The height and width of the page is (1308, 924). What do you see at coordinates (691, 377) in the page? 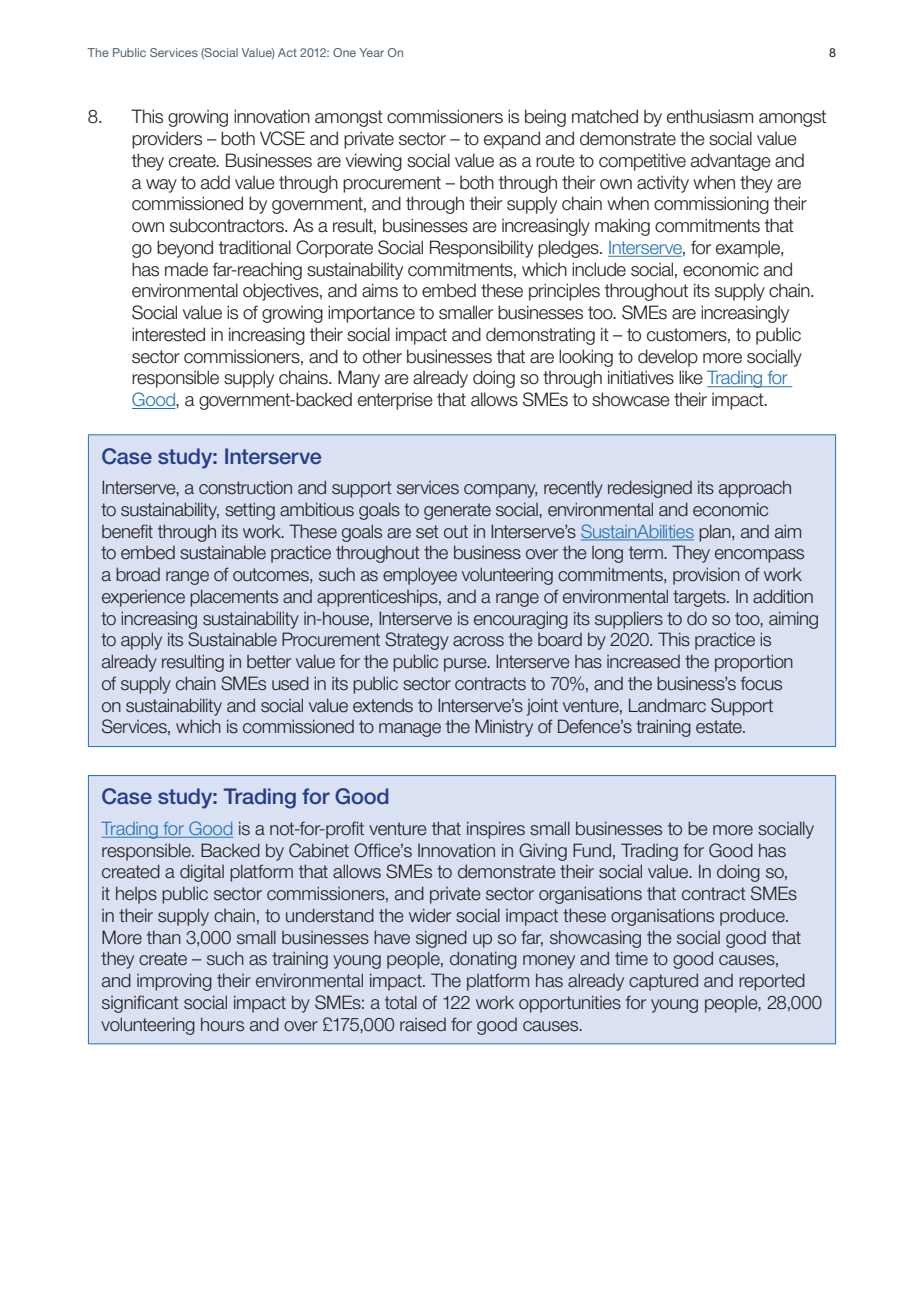
I see `like` at bounding box center [691, 377].
